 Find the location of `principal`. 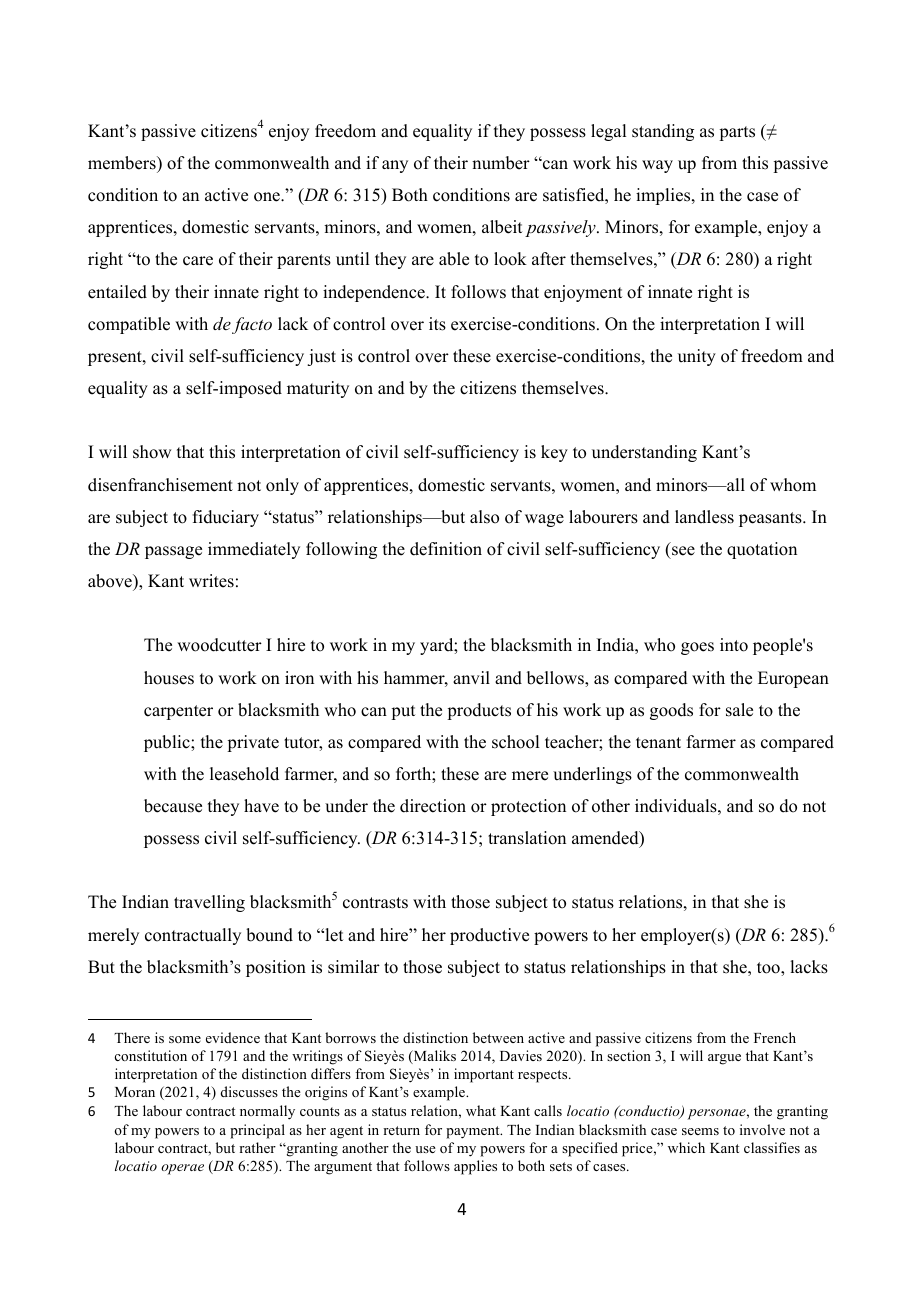

principal is located at coordinates (257, 1131).
